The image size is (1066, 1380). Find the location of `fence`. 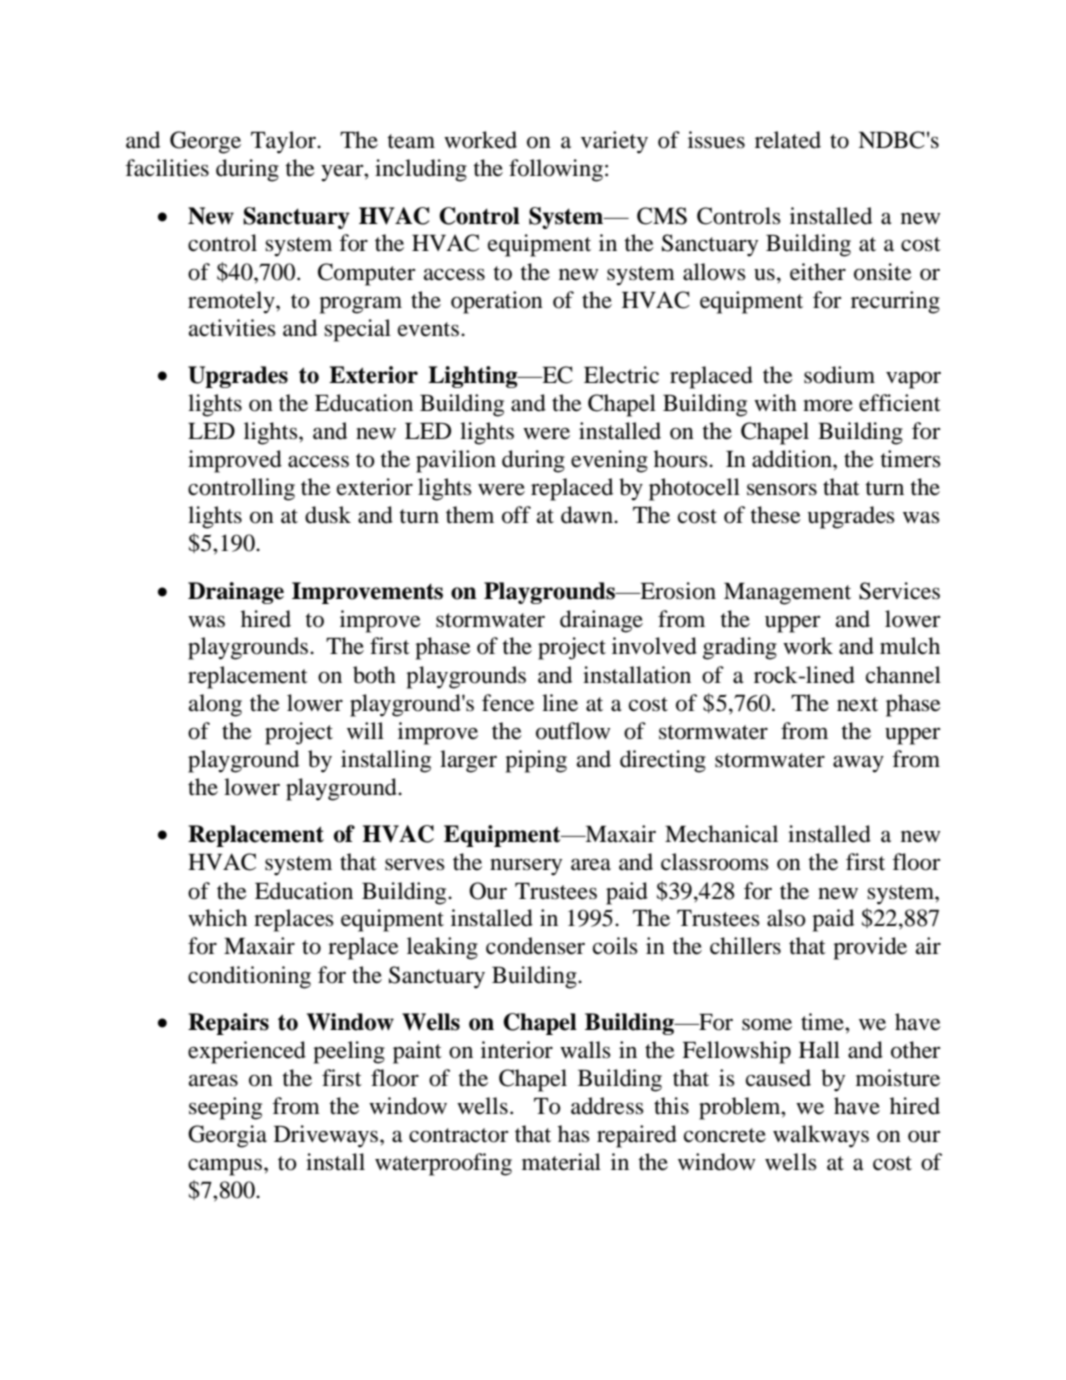

fence is located at coordinates (508, 703).
